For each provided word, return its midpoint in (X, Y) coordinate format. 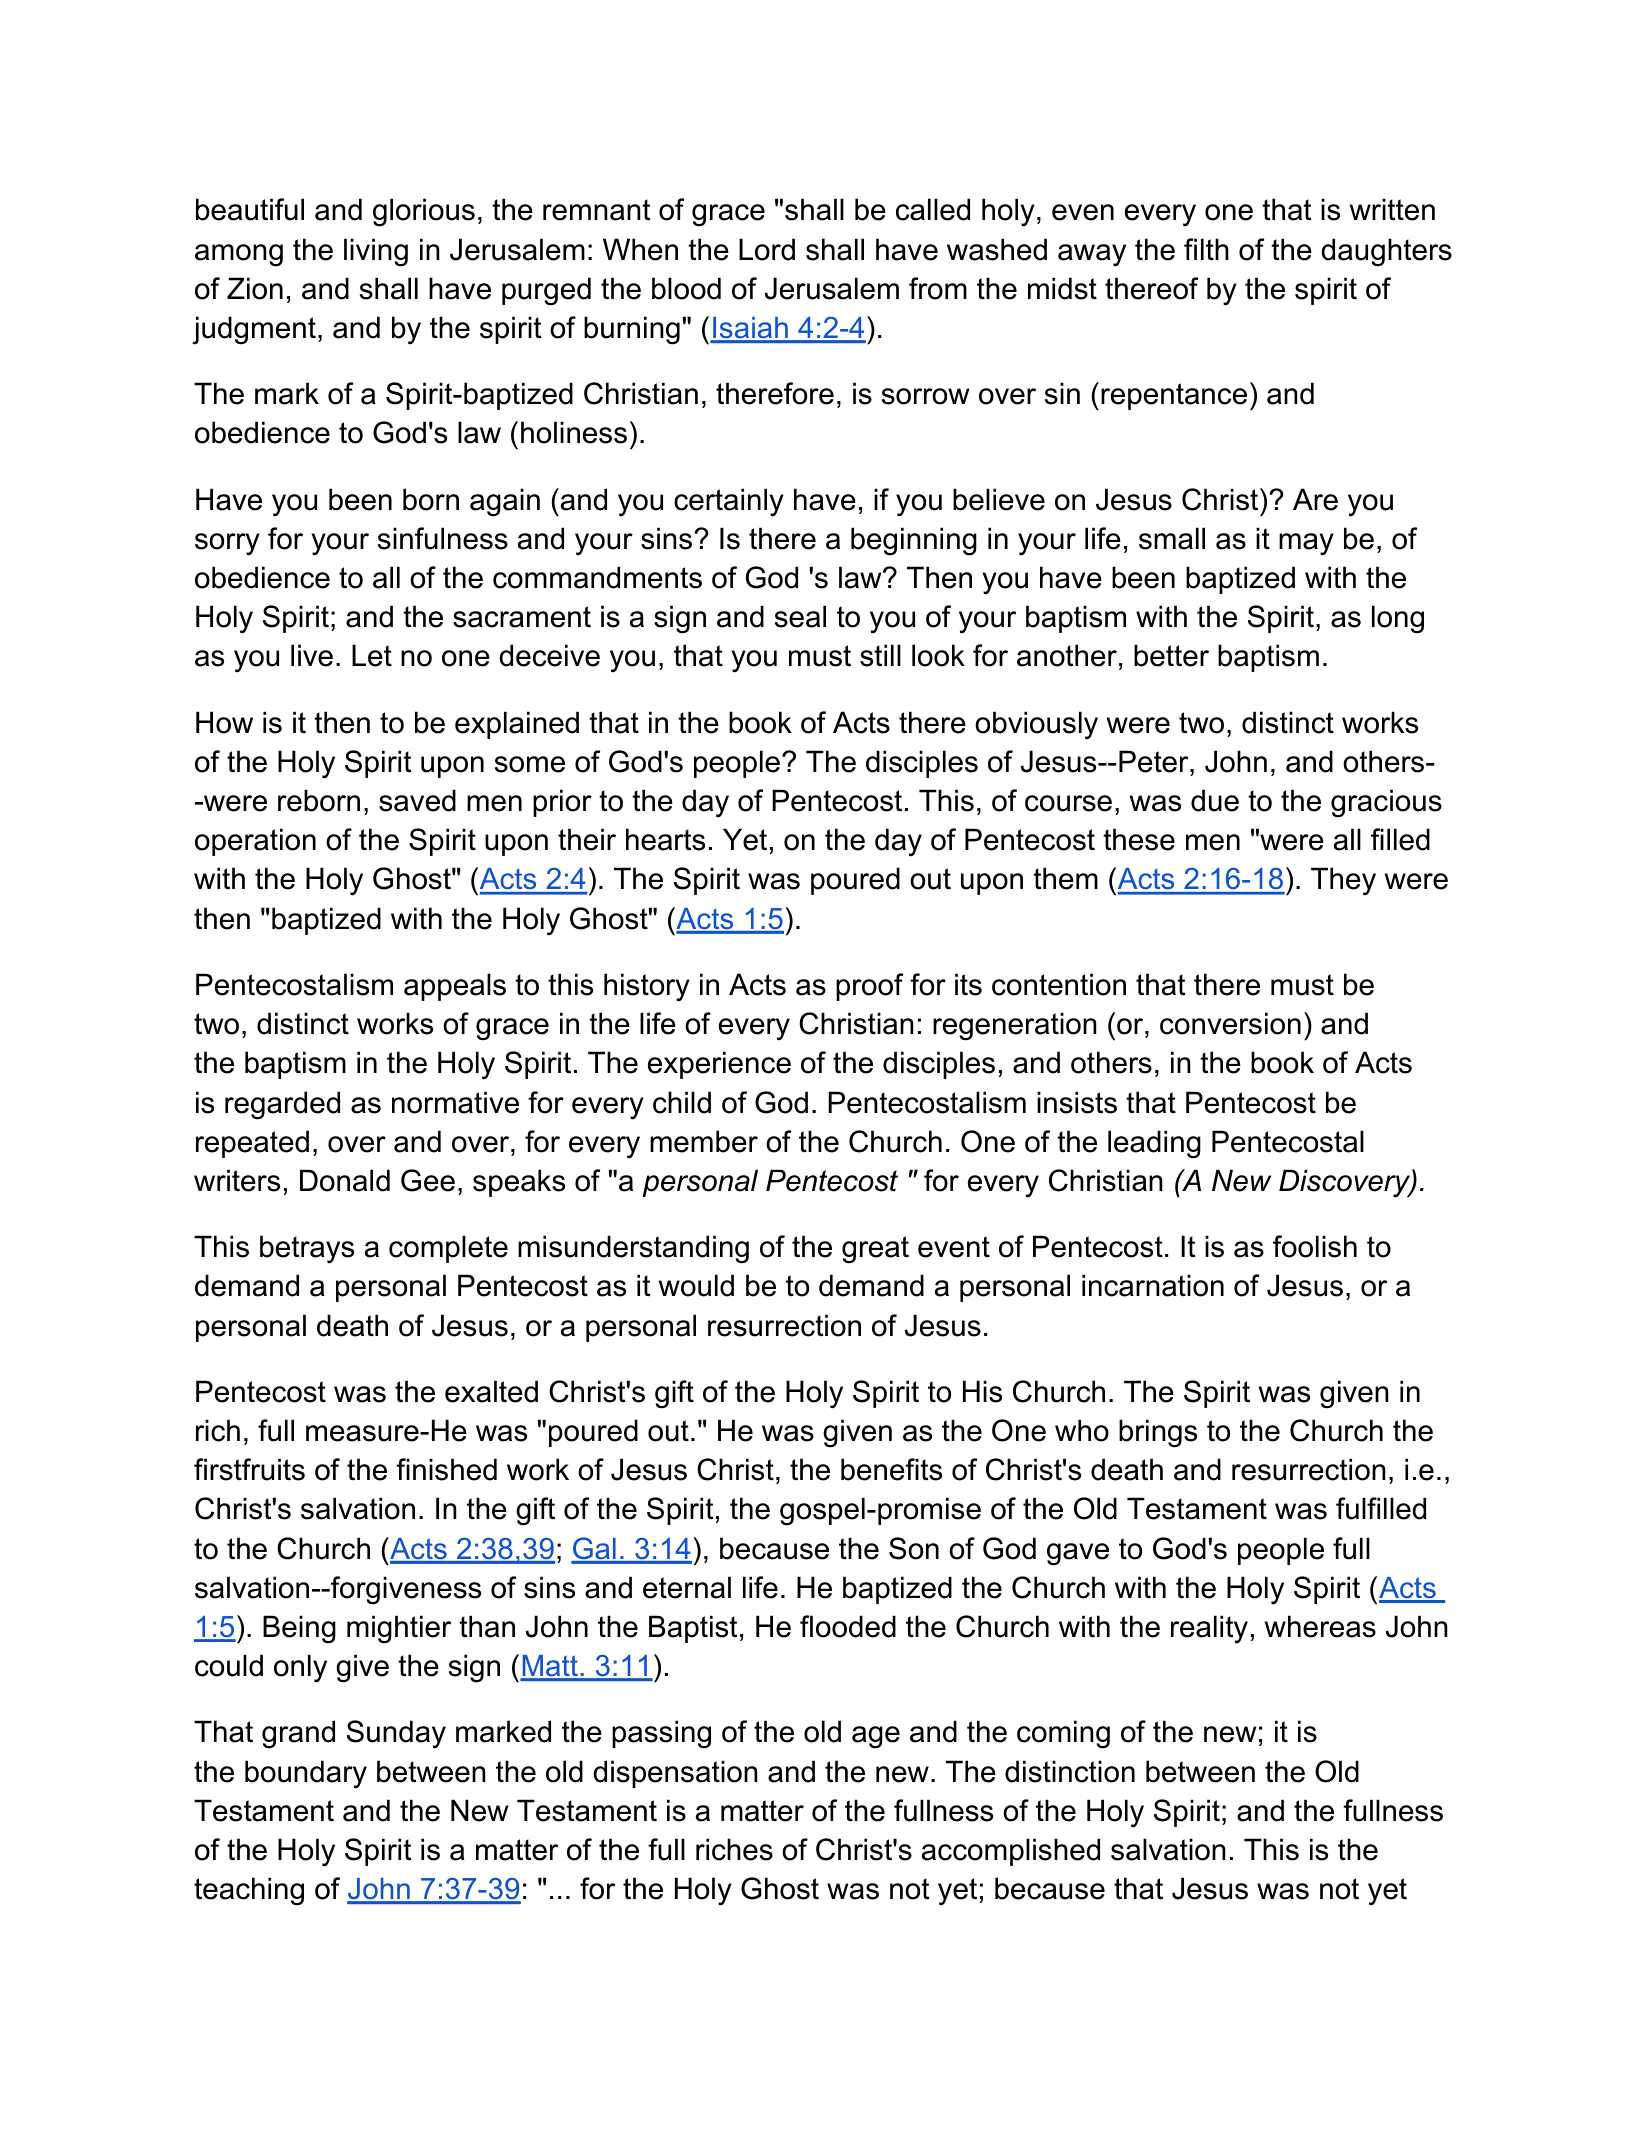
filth (1206, 249)
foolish (1315, 1246)
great (875, 1250)
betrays (307, 1249)
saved (417, 800)
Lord (767, 249)
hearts (665, 839)
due (1215, 800)
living (376, 252)
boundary (306, 1774)
